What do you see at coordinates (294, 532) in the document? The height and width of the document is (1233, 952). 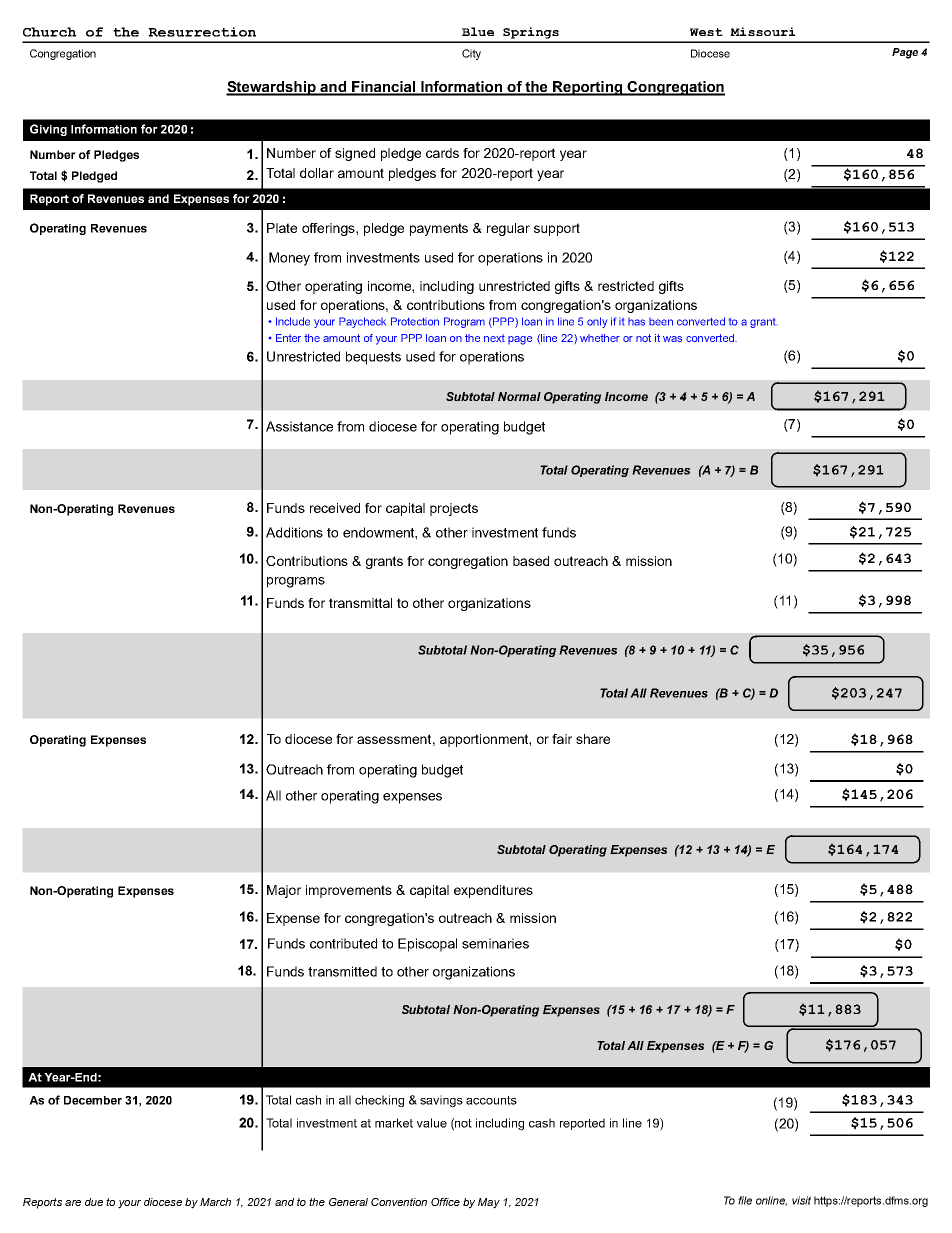 I see `Additions` at bounding box center [294, 532].
